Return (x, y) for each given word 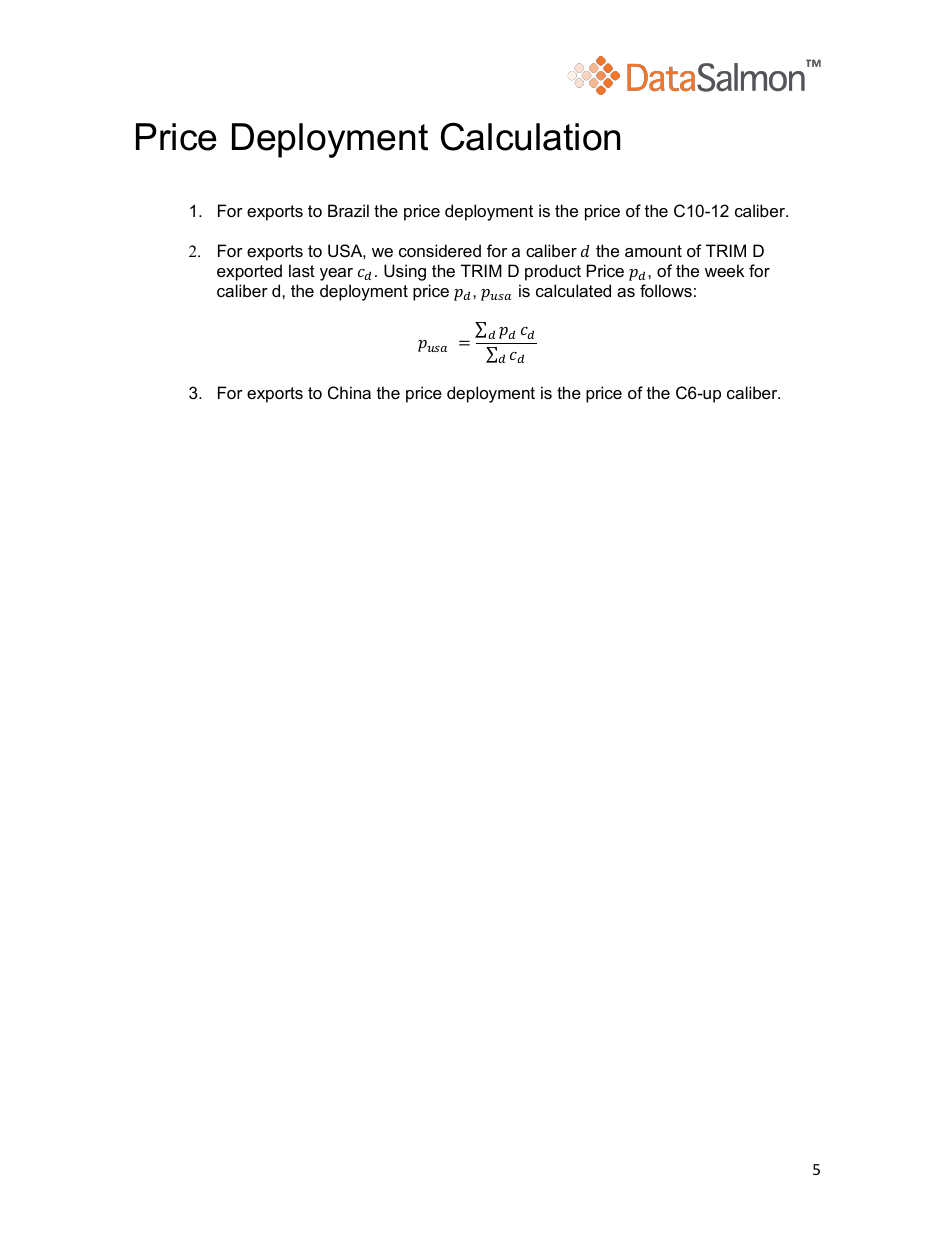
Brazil (348, 210)
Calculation (530, 137)
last (302, 270)
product (553, 272)
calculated (573, 290)
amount (653, 251)
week (725, 270)
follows (666, 290)
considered (440, 250)
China (349, 392)
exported (249, 272)
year (336, 274)
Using (405, 272)
